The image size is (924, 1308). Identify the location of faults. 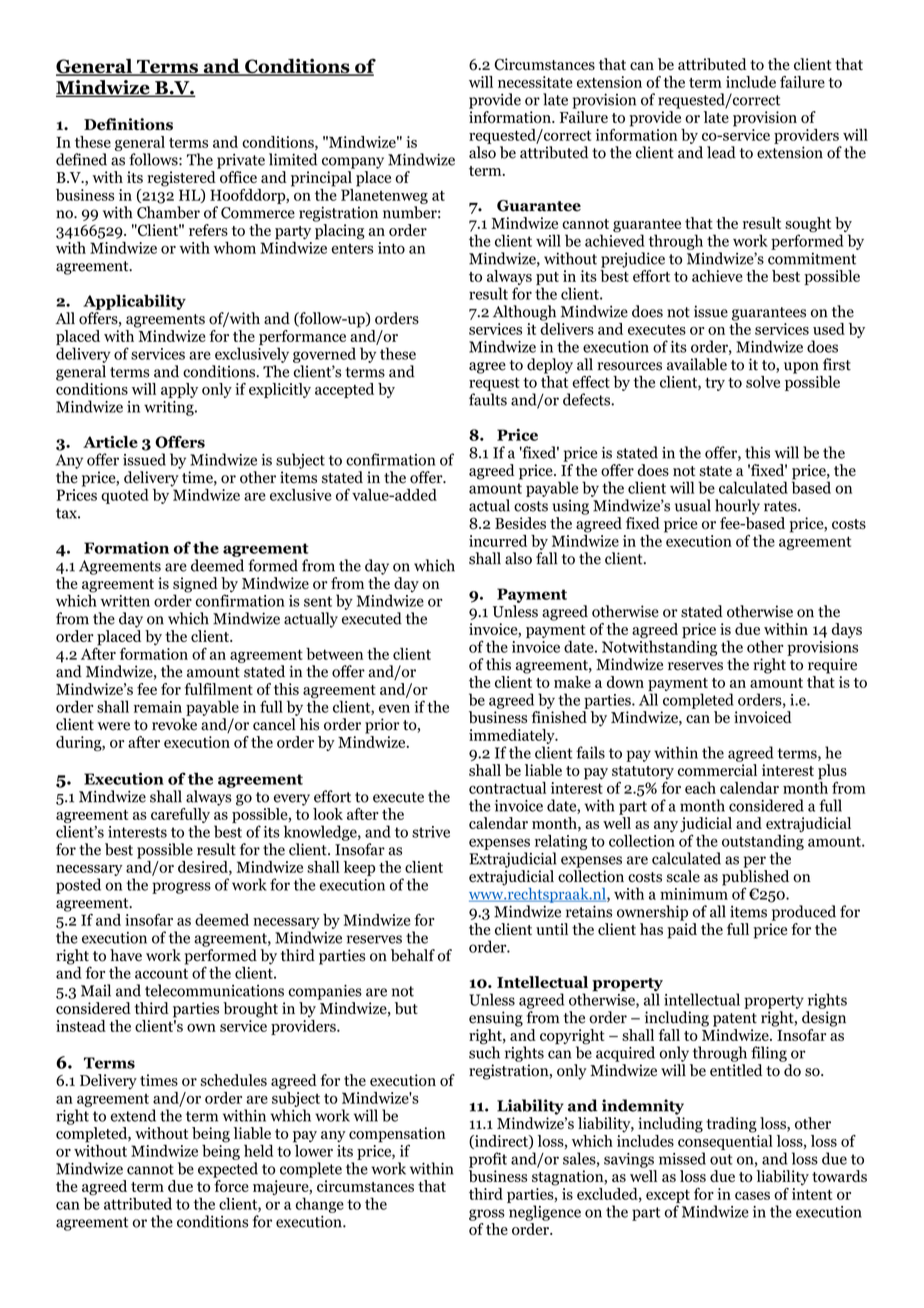
(488, 399).
